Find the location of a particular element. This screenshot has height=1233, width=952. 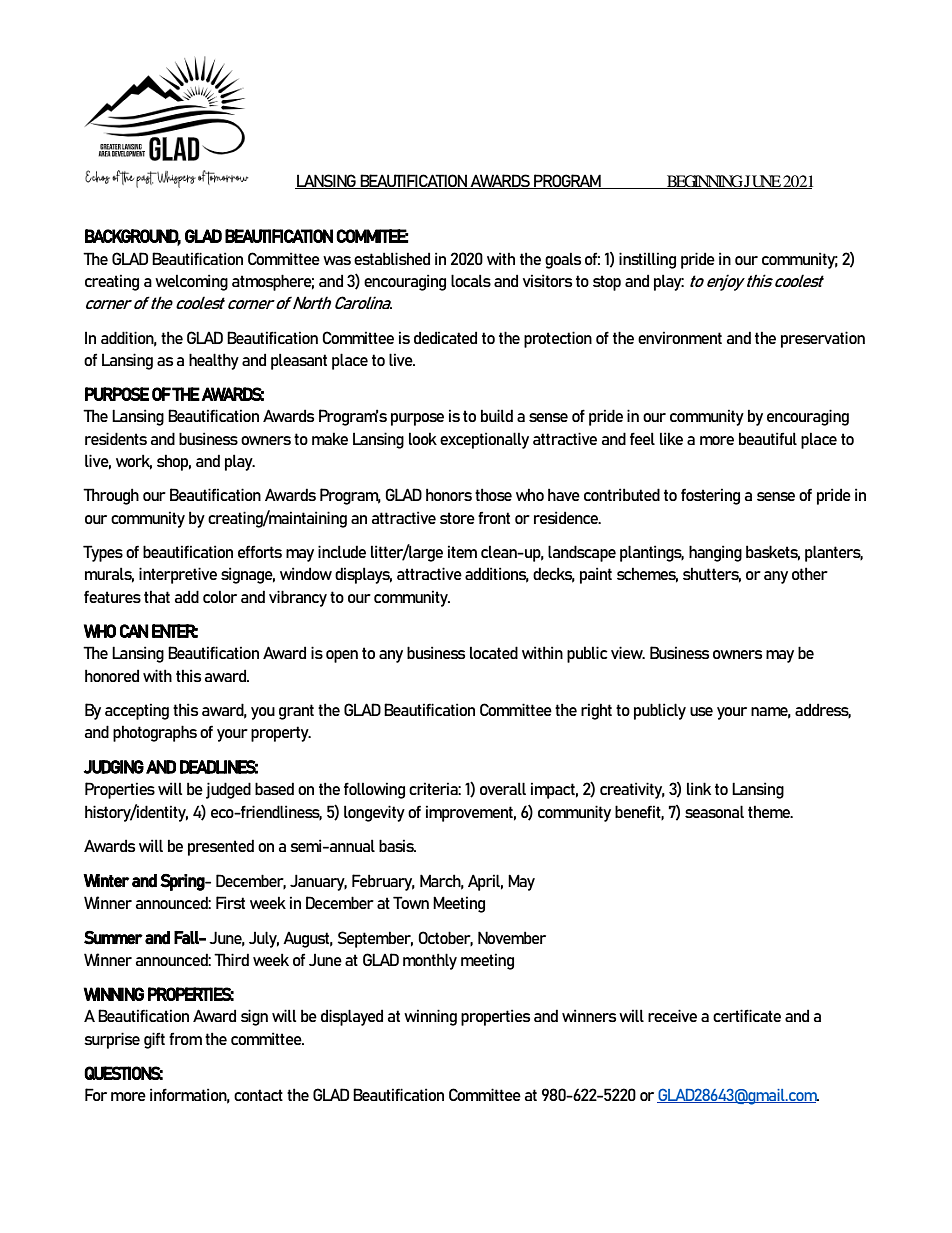

theme is located at coordinates (770, 811).
